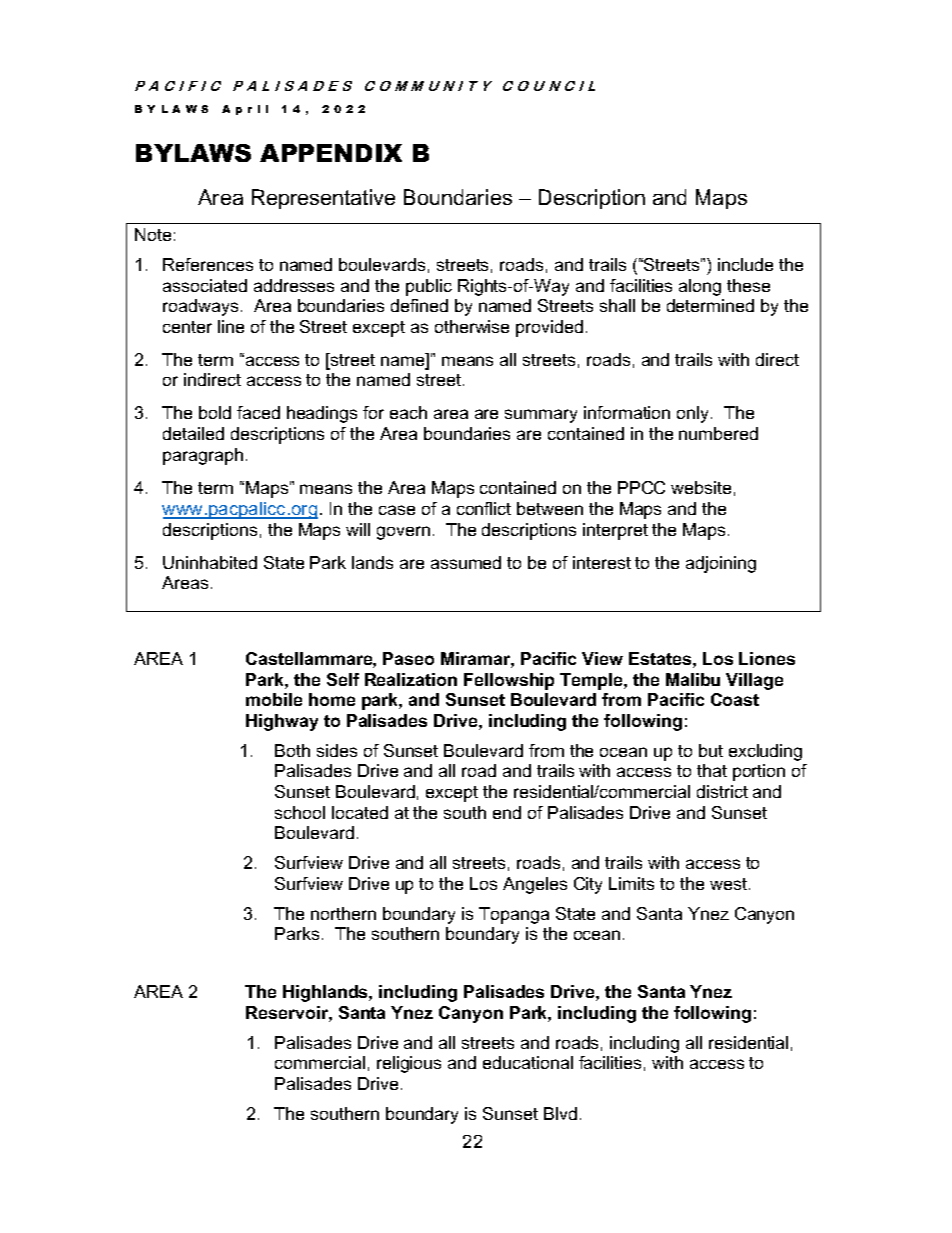 This screenshot has height=1233, width=952. What do you see at coordinates (210, 562) in the screenshot?
I see `Uninhabited` at bounding box center [210, 562].
